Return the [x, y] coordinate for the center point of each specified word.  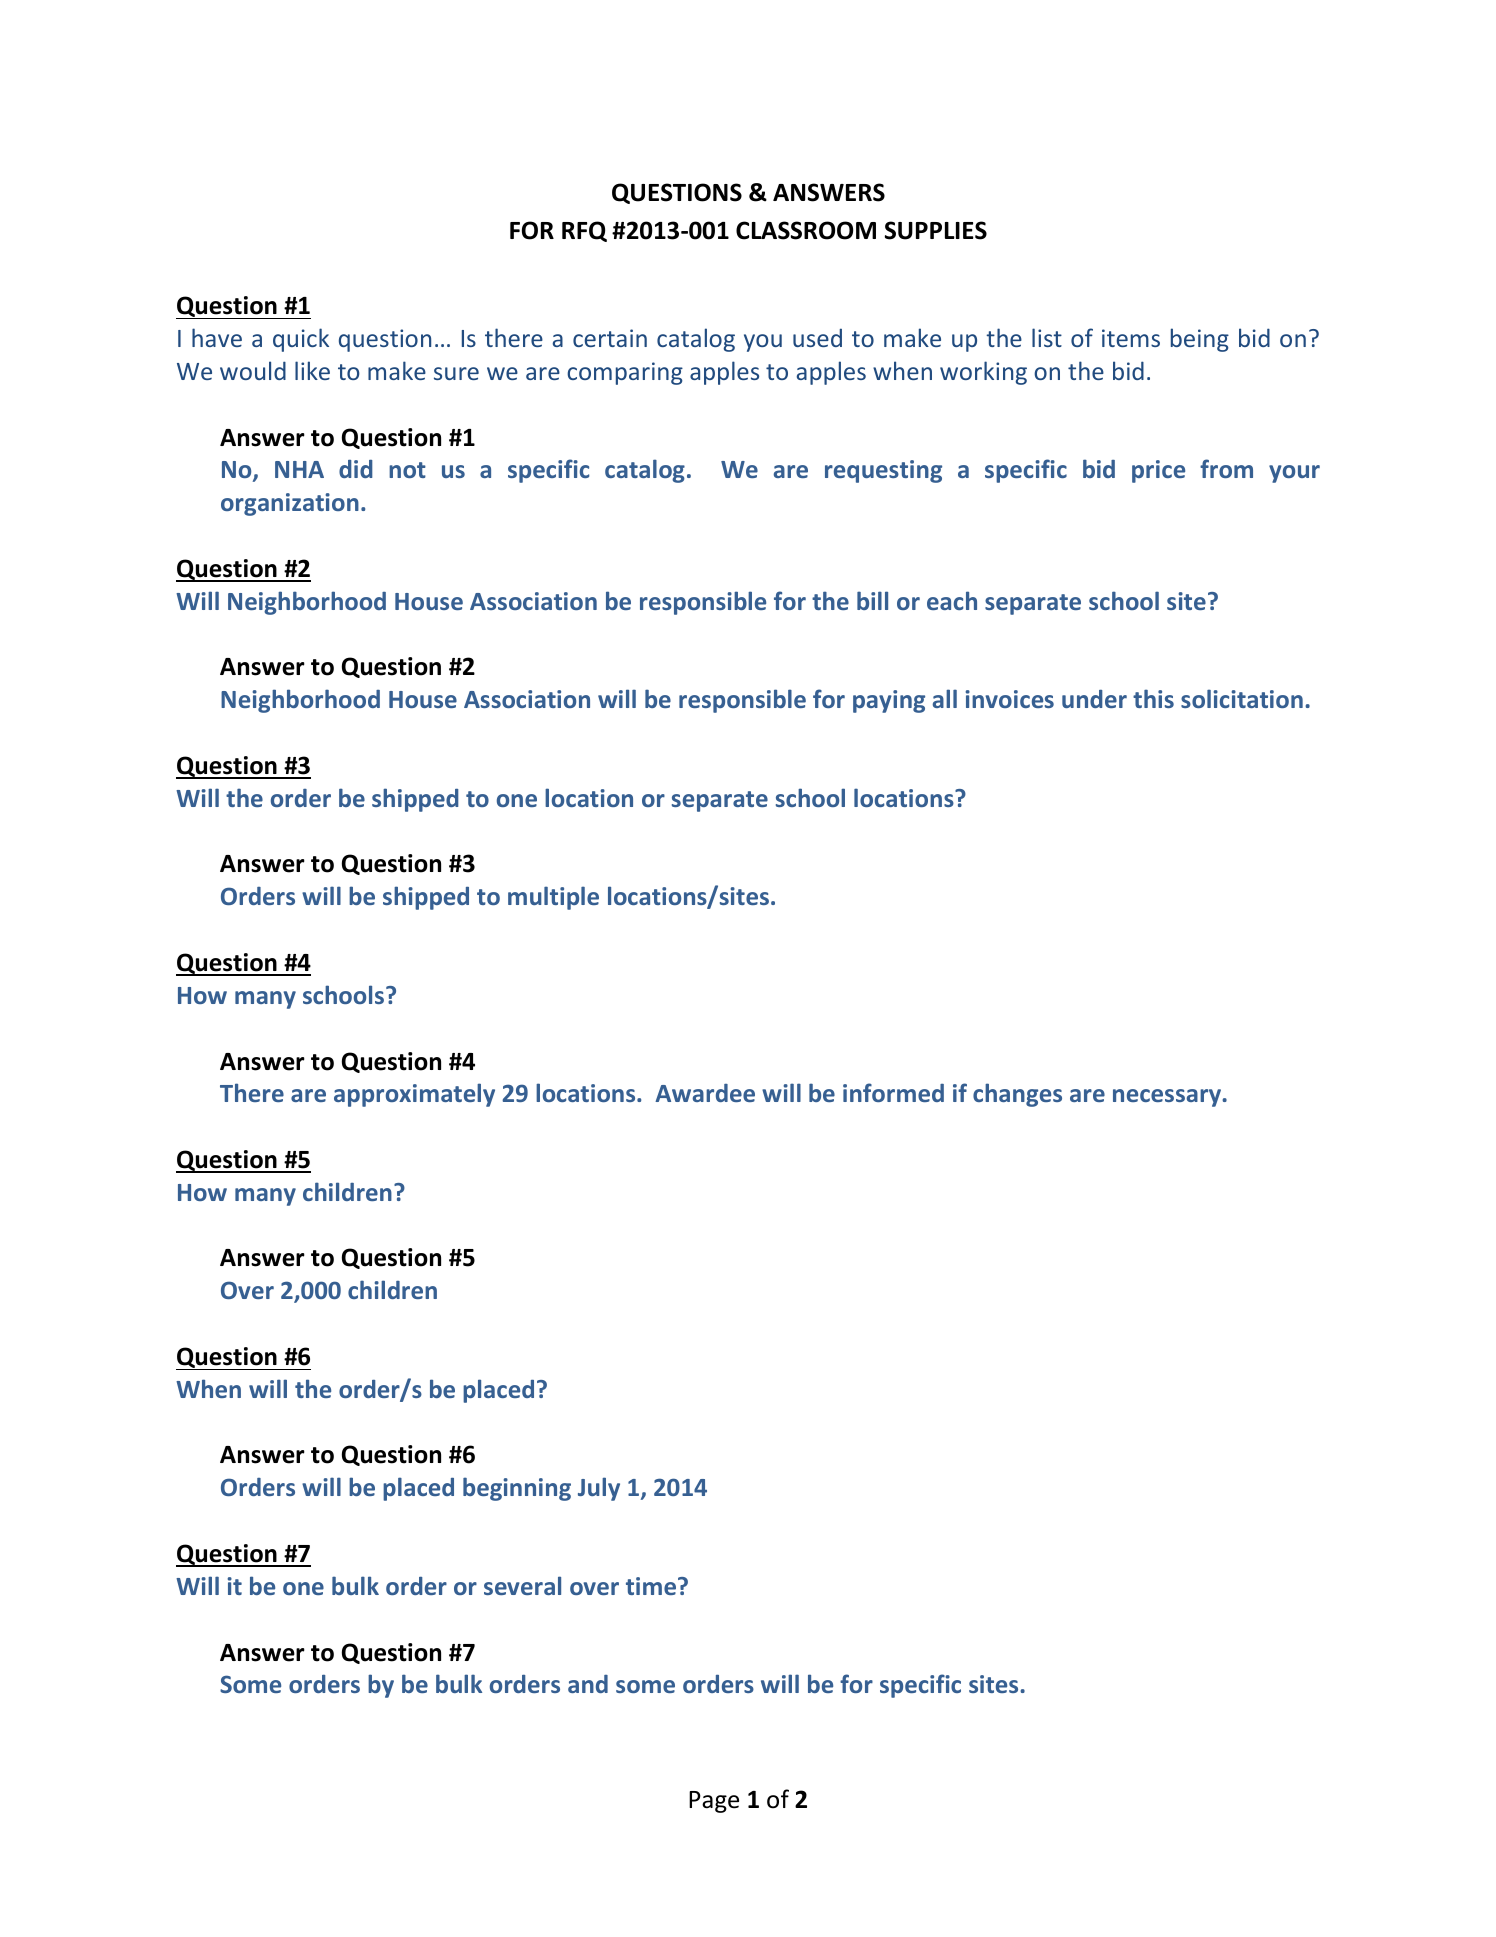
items [1131, 338]
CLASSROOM [806, 230]
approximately [414, 1095]
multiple [553, 898]
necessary [1168, 1098]
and [588, 1684]
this [1153, 698]
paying [889, 701]
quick [301, 340]
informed [893, 1092]
